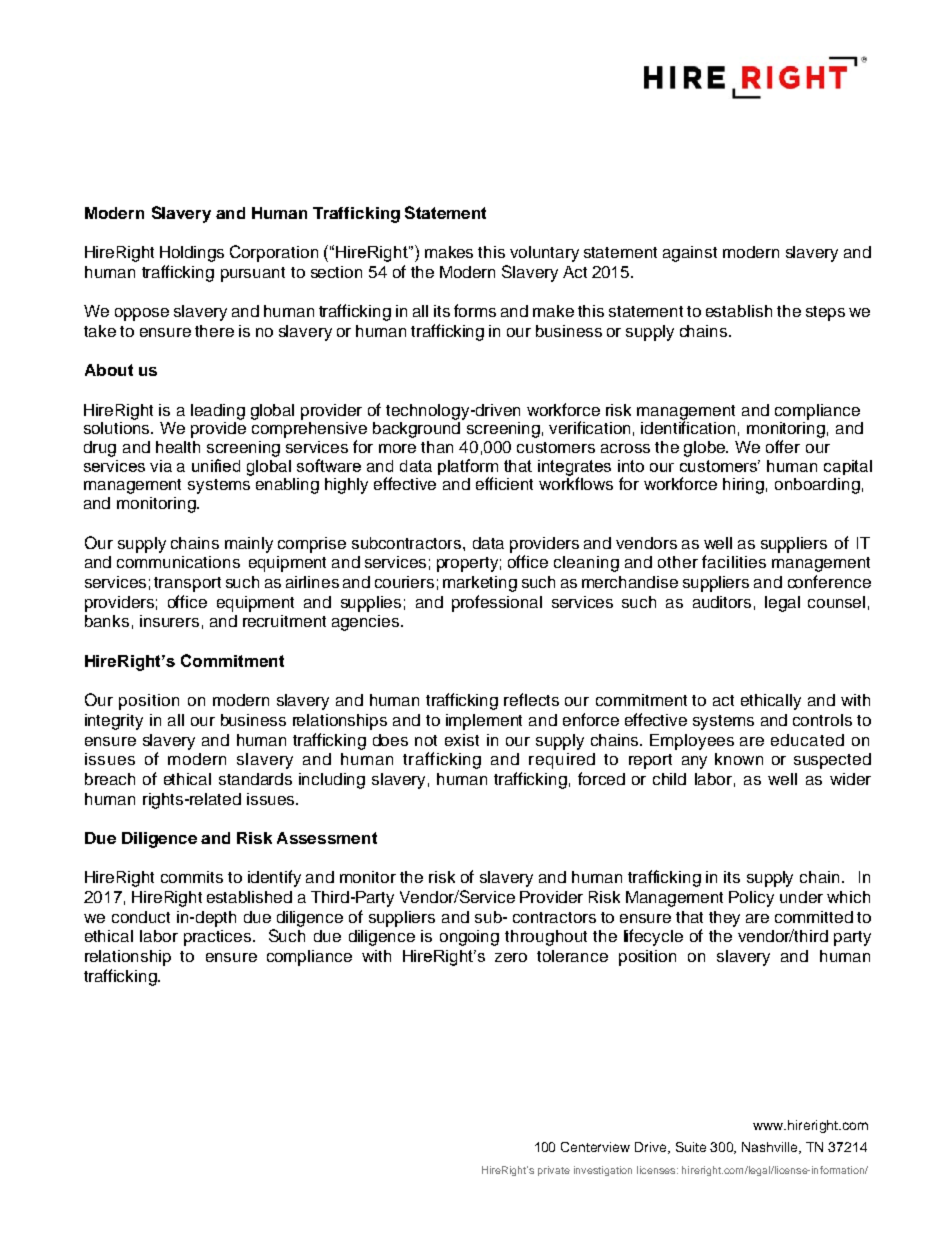 This screenshot has height=1233, width=952. I want to click on implement, so click(484, 722).
